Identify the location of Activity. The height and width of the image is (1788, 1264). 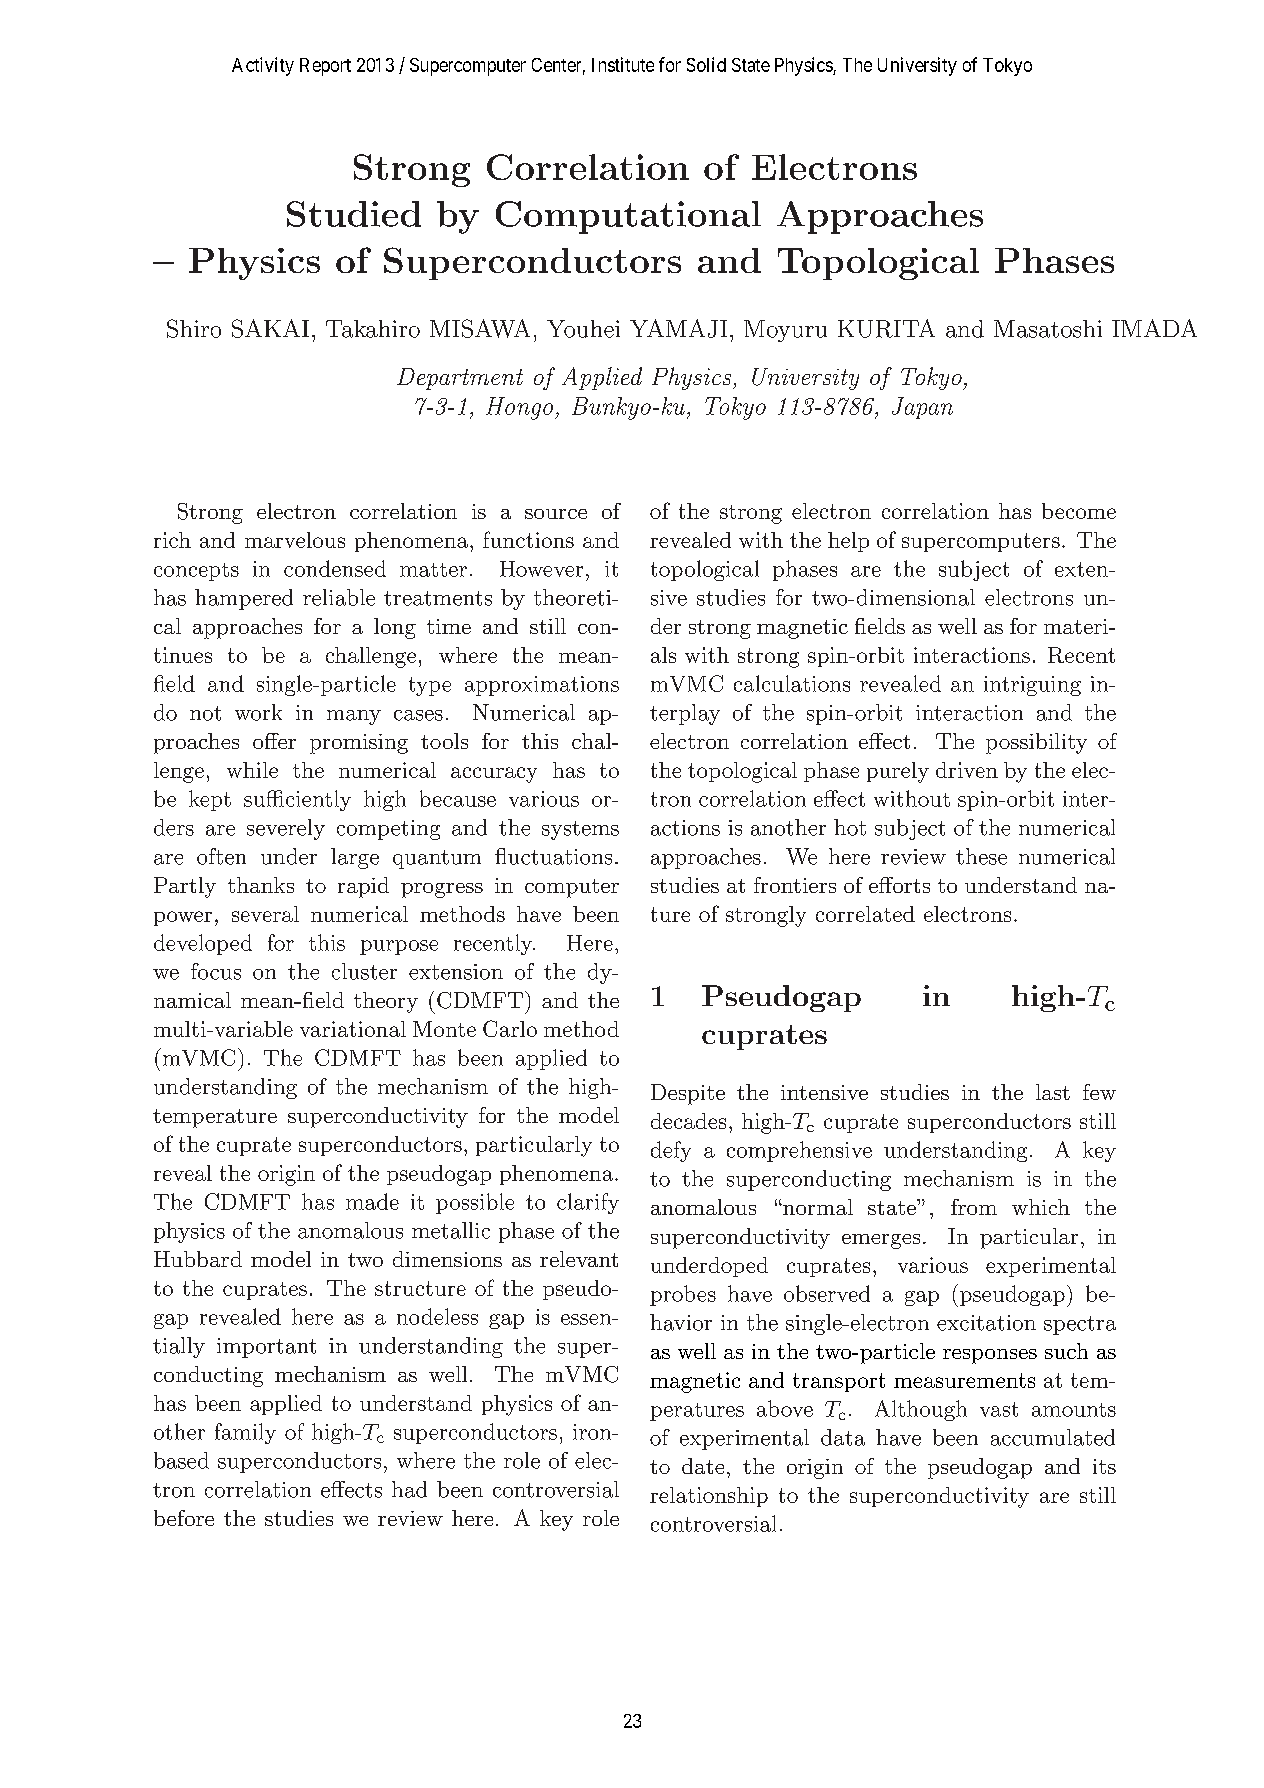
(263, 66).
